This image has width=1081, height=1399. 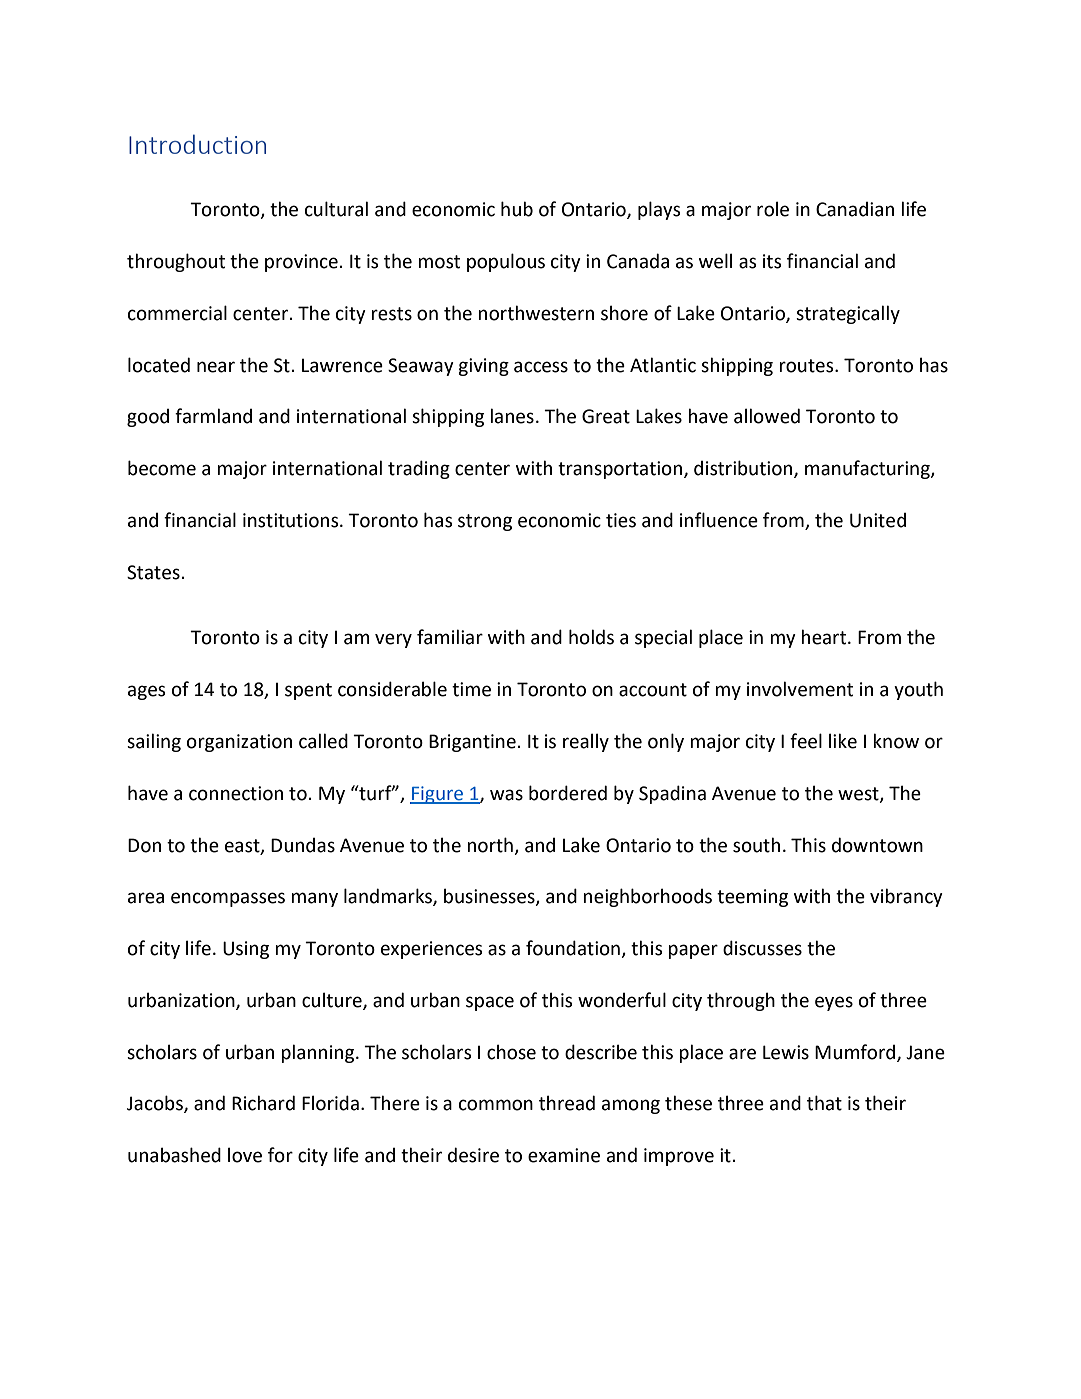 What do you see at coordinates (197, 144) in the image?
I see `Introduction` at bounding box center [197, 144].
